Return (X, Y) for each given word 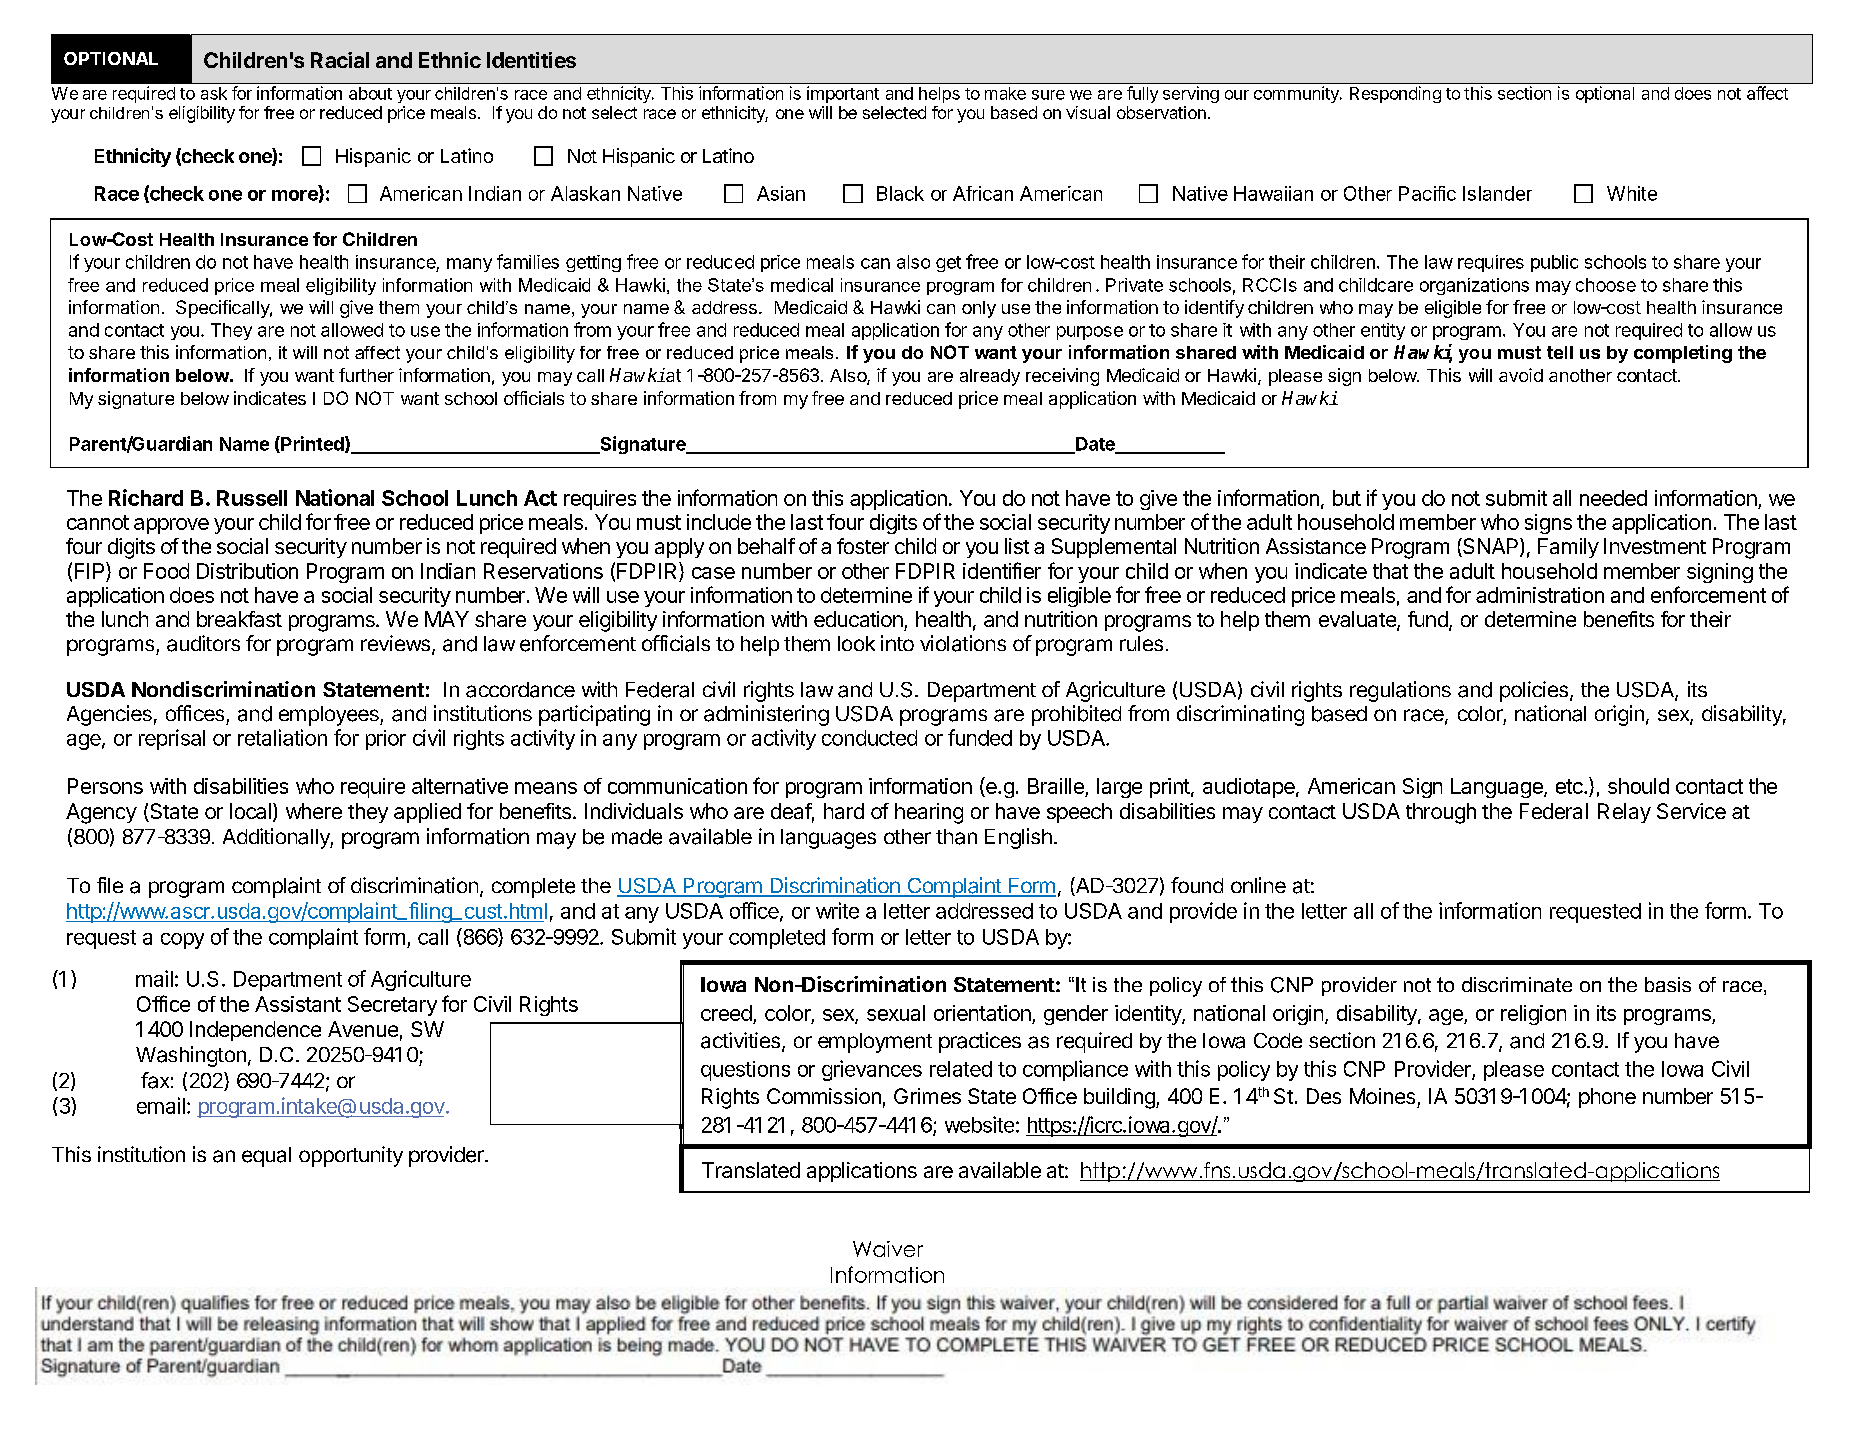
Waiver (888, 1249)
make (1005, 93)
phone (1607, 1098)
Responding (1395, 94)
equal (266, 1157)
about (370, 93)
